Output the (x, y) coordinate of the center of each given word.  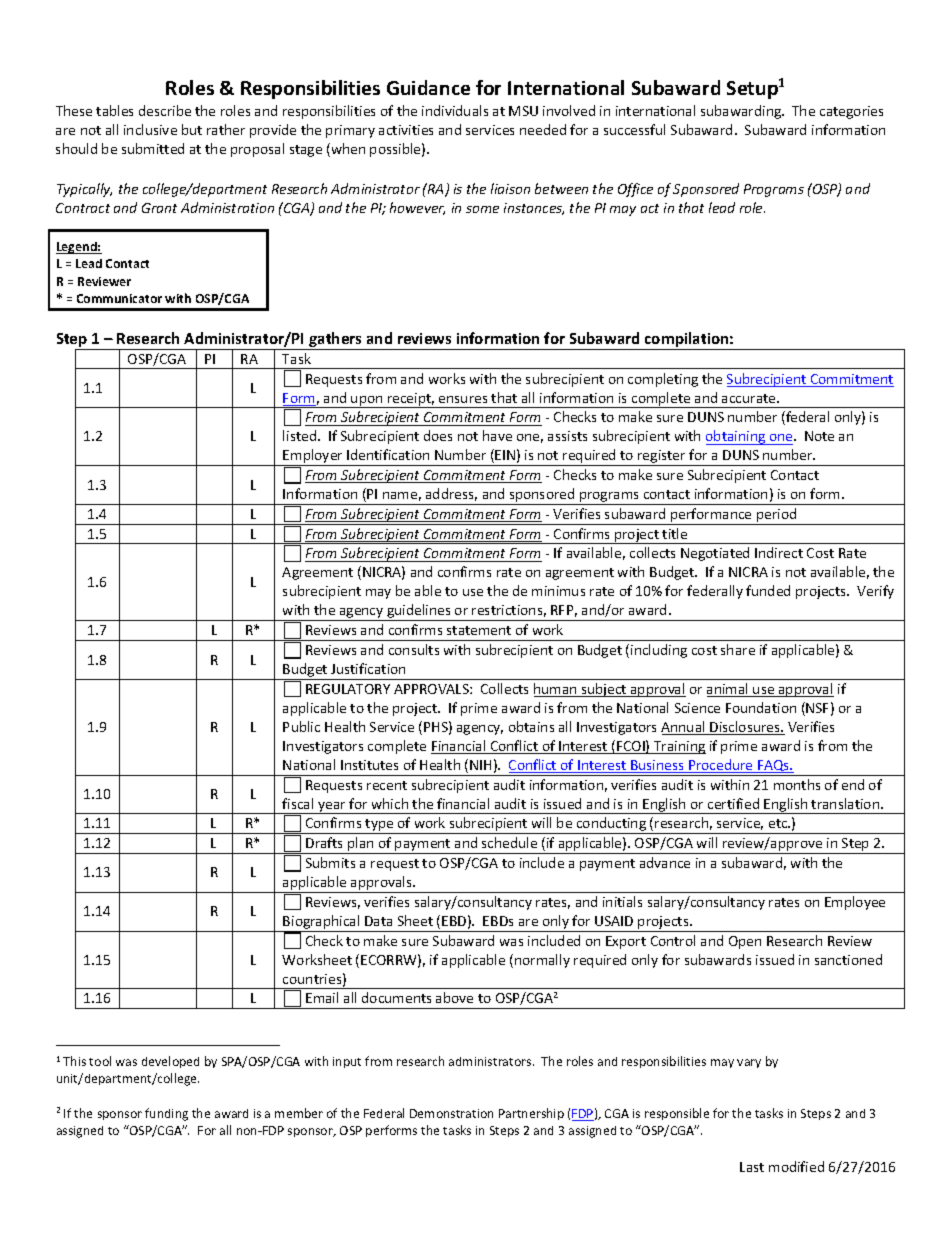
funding (166, 1114)
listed (301, 435)
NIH (480, 765)
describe (165, 110)
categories (851, 112)
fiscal (297, 803)
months (797, 784)
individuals (455, 110)
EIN (505, 455)
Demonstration (451, 1113)
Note (819, 436)
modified (796, 1166)
